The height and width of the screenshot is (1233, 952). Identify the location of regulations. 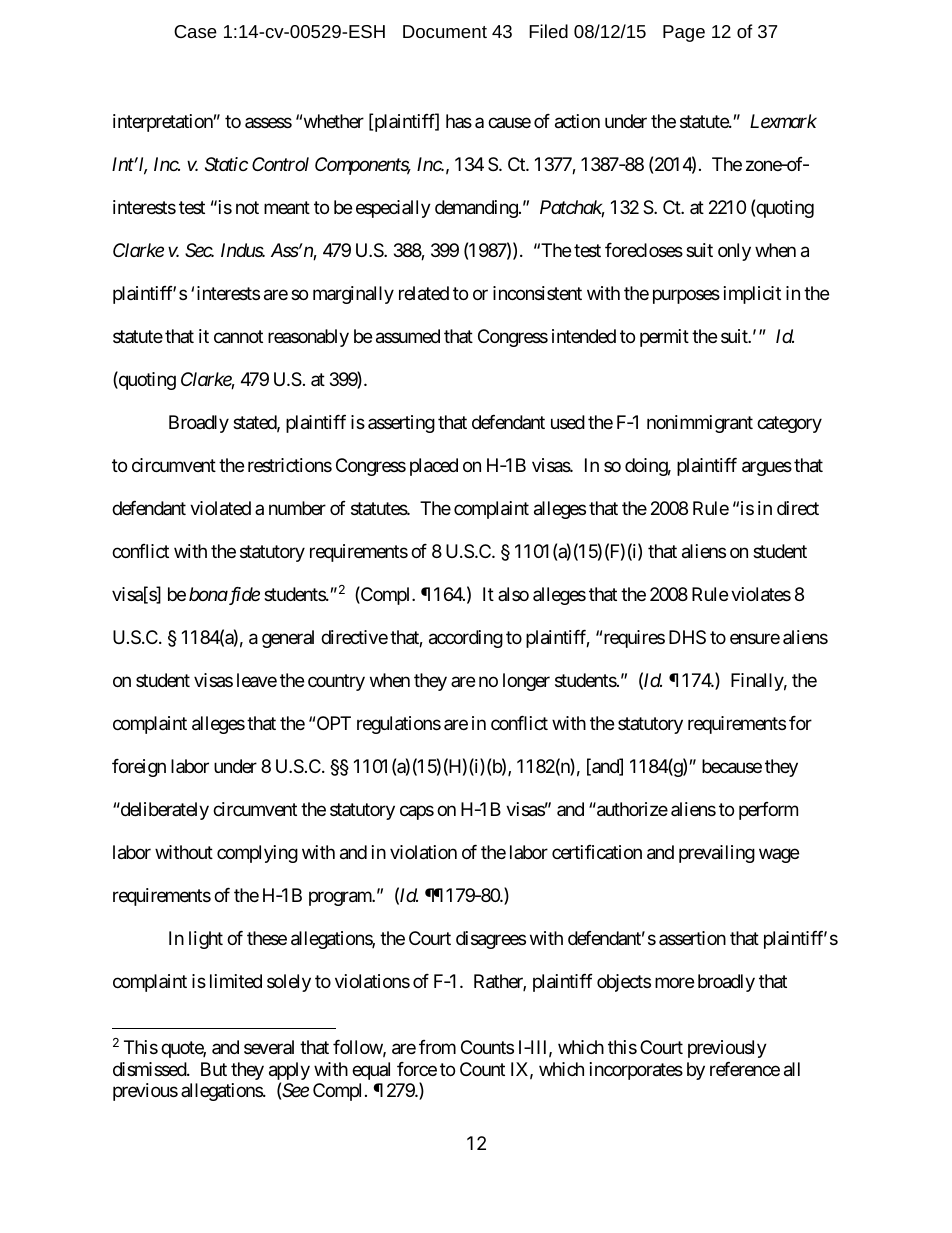
(399, 725).
